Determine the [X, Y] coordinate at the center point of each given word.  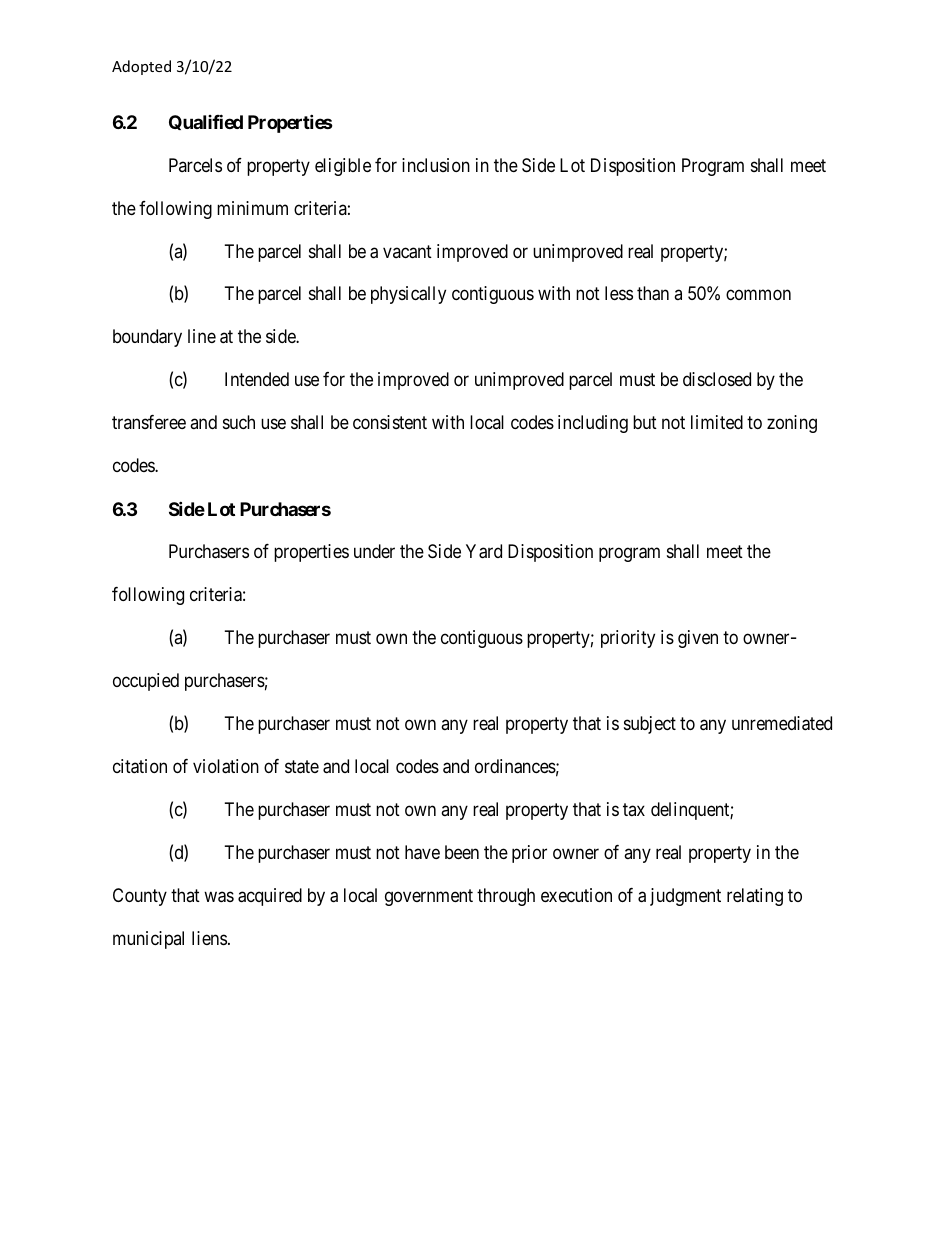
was [219, 897]
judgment [685, 897]
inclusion [436, 165]
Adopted [141, 67]
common [758, 295]
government [429, 897]
